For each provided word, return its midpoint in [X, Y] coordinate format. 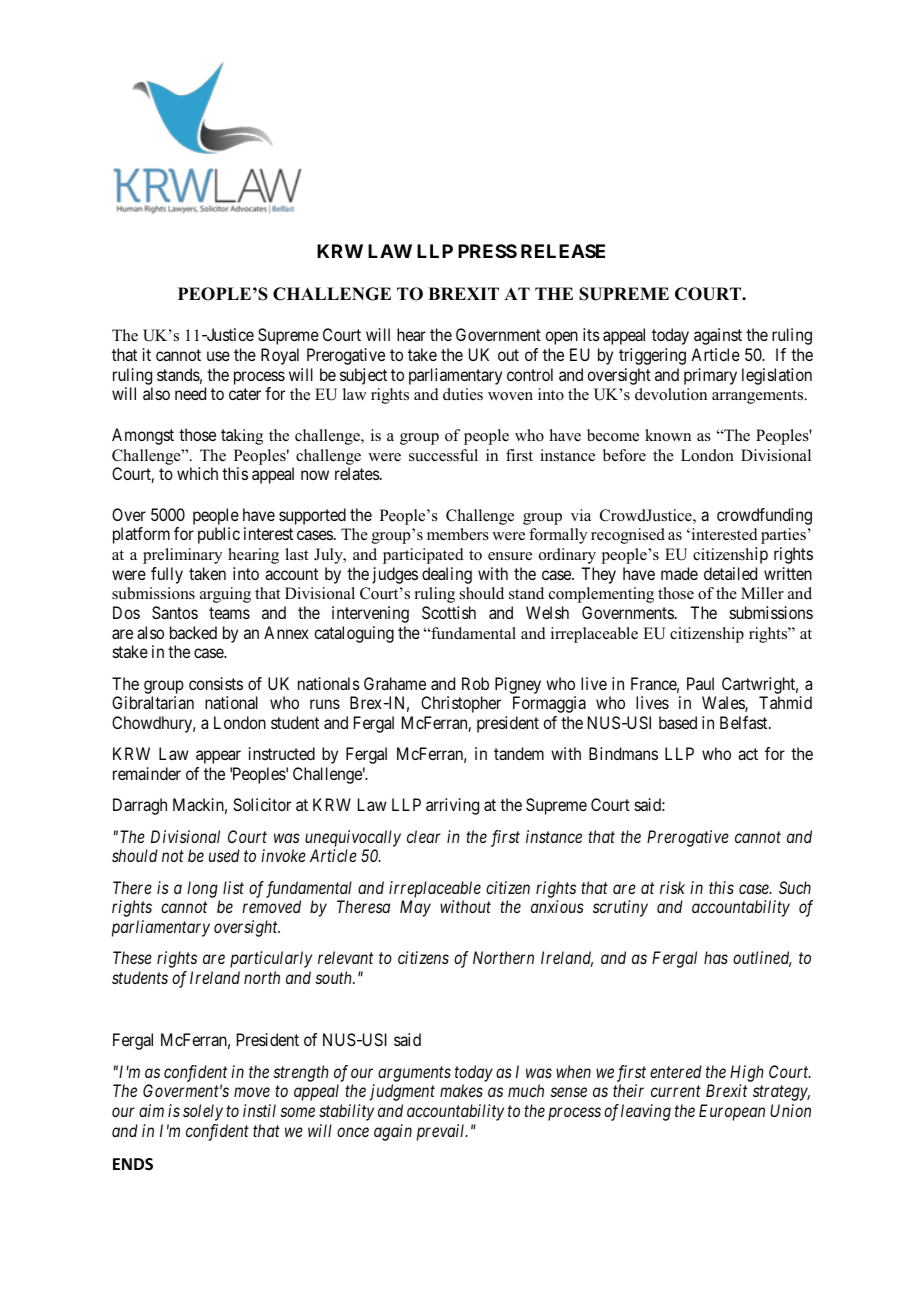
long [202, 889]
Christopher [461, 704]
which [197, 473]
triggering [652, 356]
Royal [280, 356]
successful [443, 455]
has [716, 957]
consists [216, 683]
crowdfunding [764, 516]
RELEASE [563, 251]
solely [203, 1112]
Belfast [745, 722]
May [415, 908]
